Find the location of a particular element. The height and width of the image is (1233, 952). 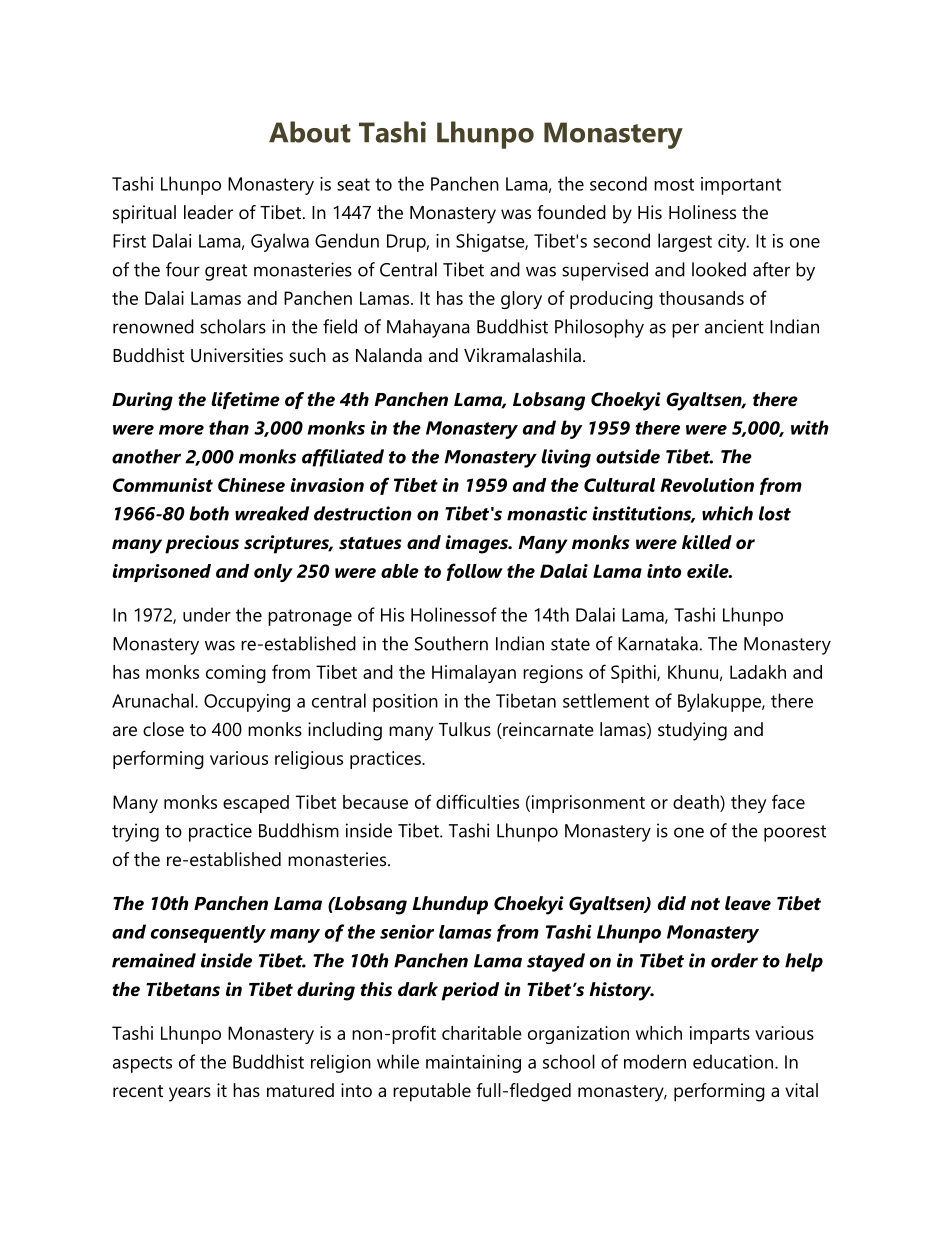

more is located at coordinates (181, 430).
